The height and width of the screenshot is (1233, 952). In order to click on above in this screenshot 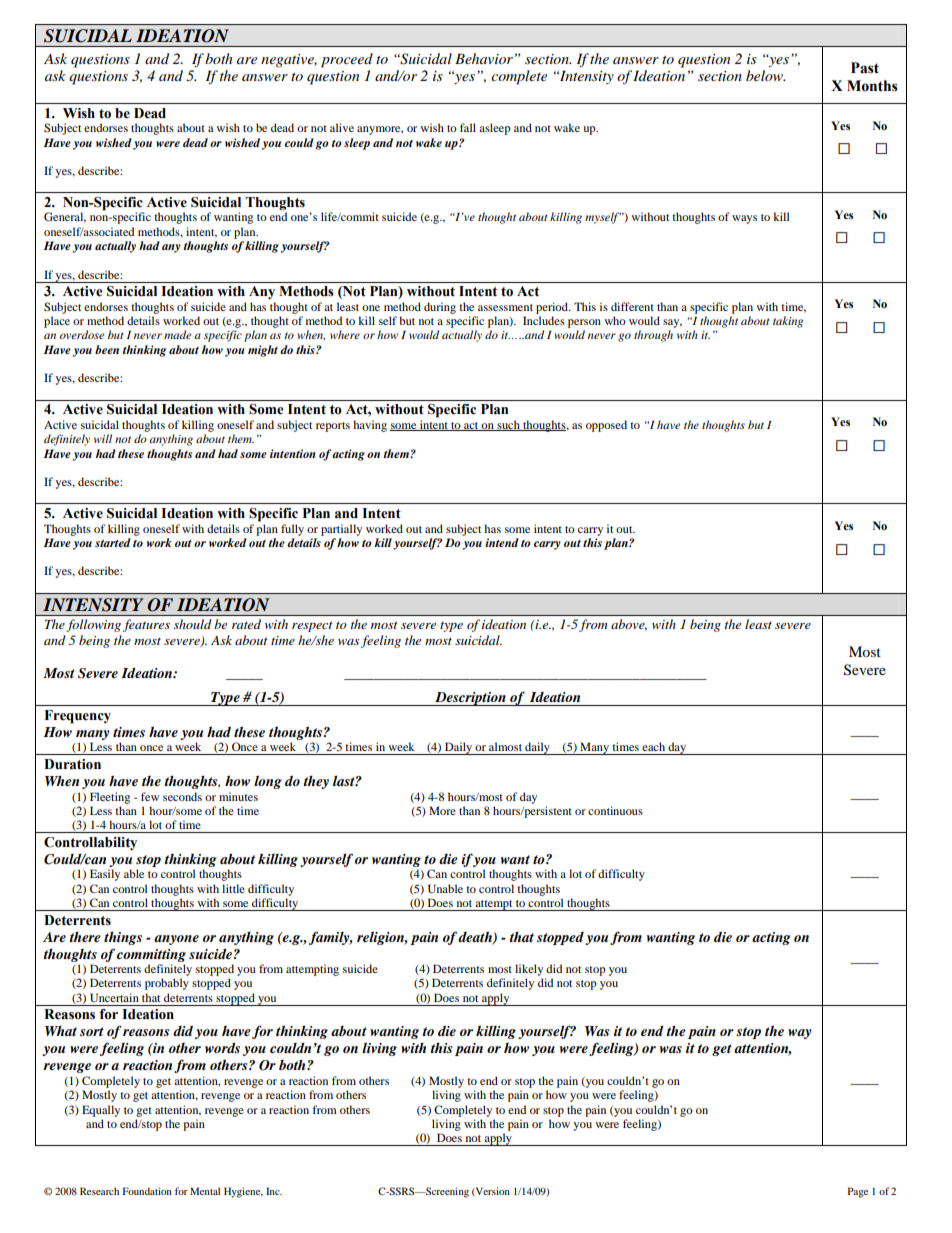, I will do `click(629, 625)`.
